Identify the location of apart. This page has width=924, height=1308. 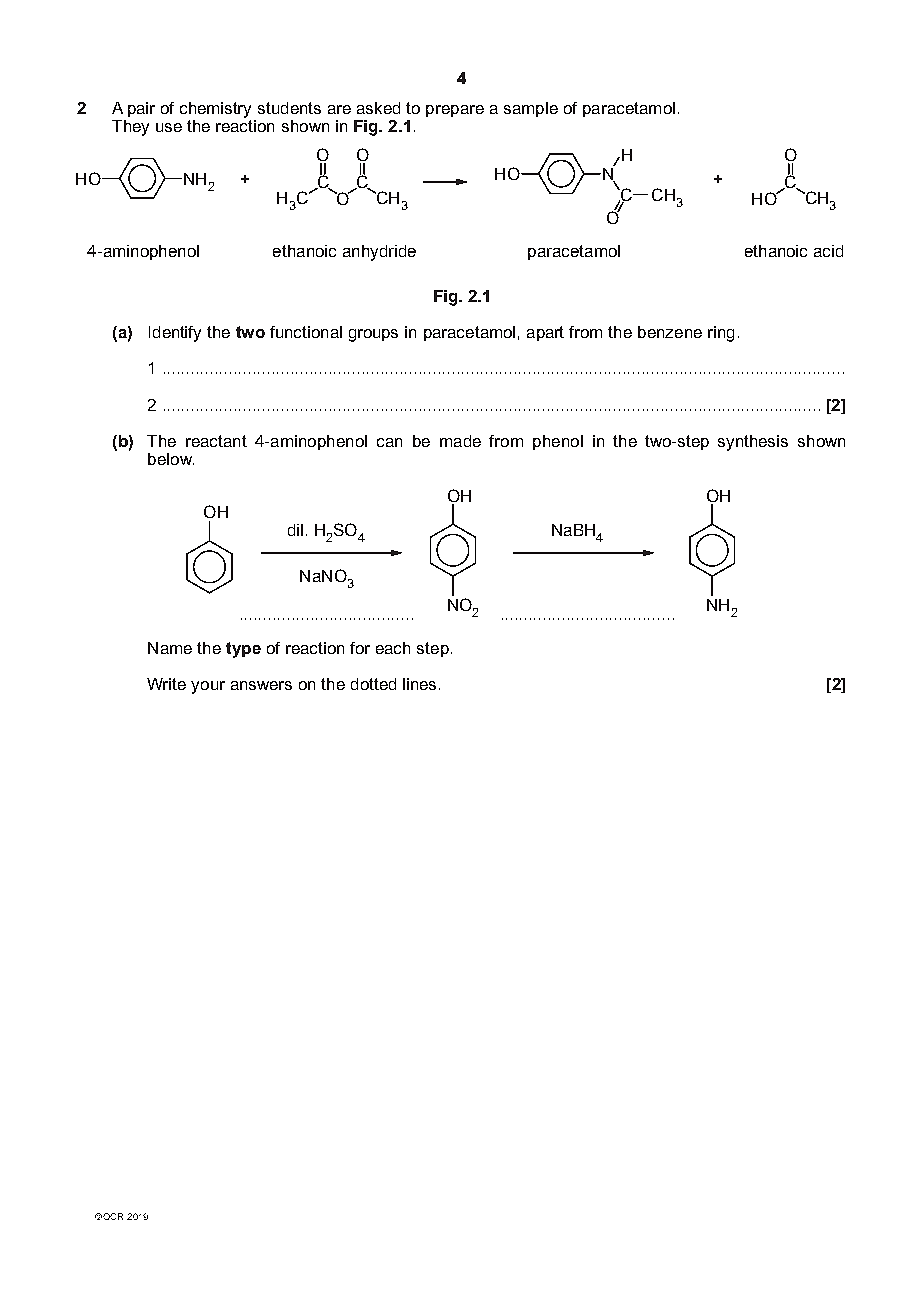
(545, 333).
